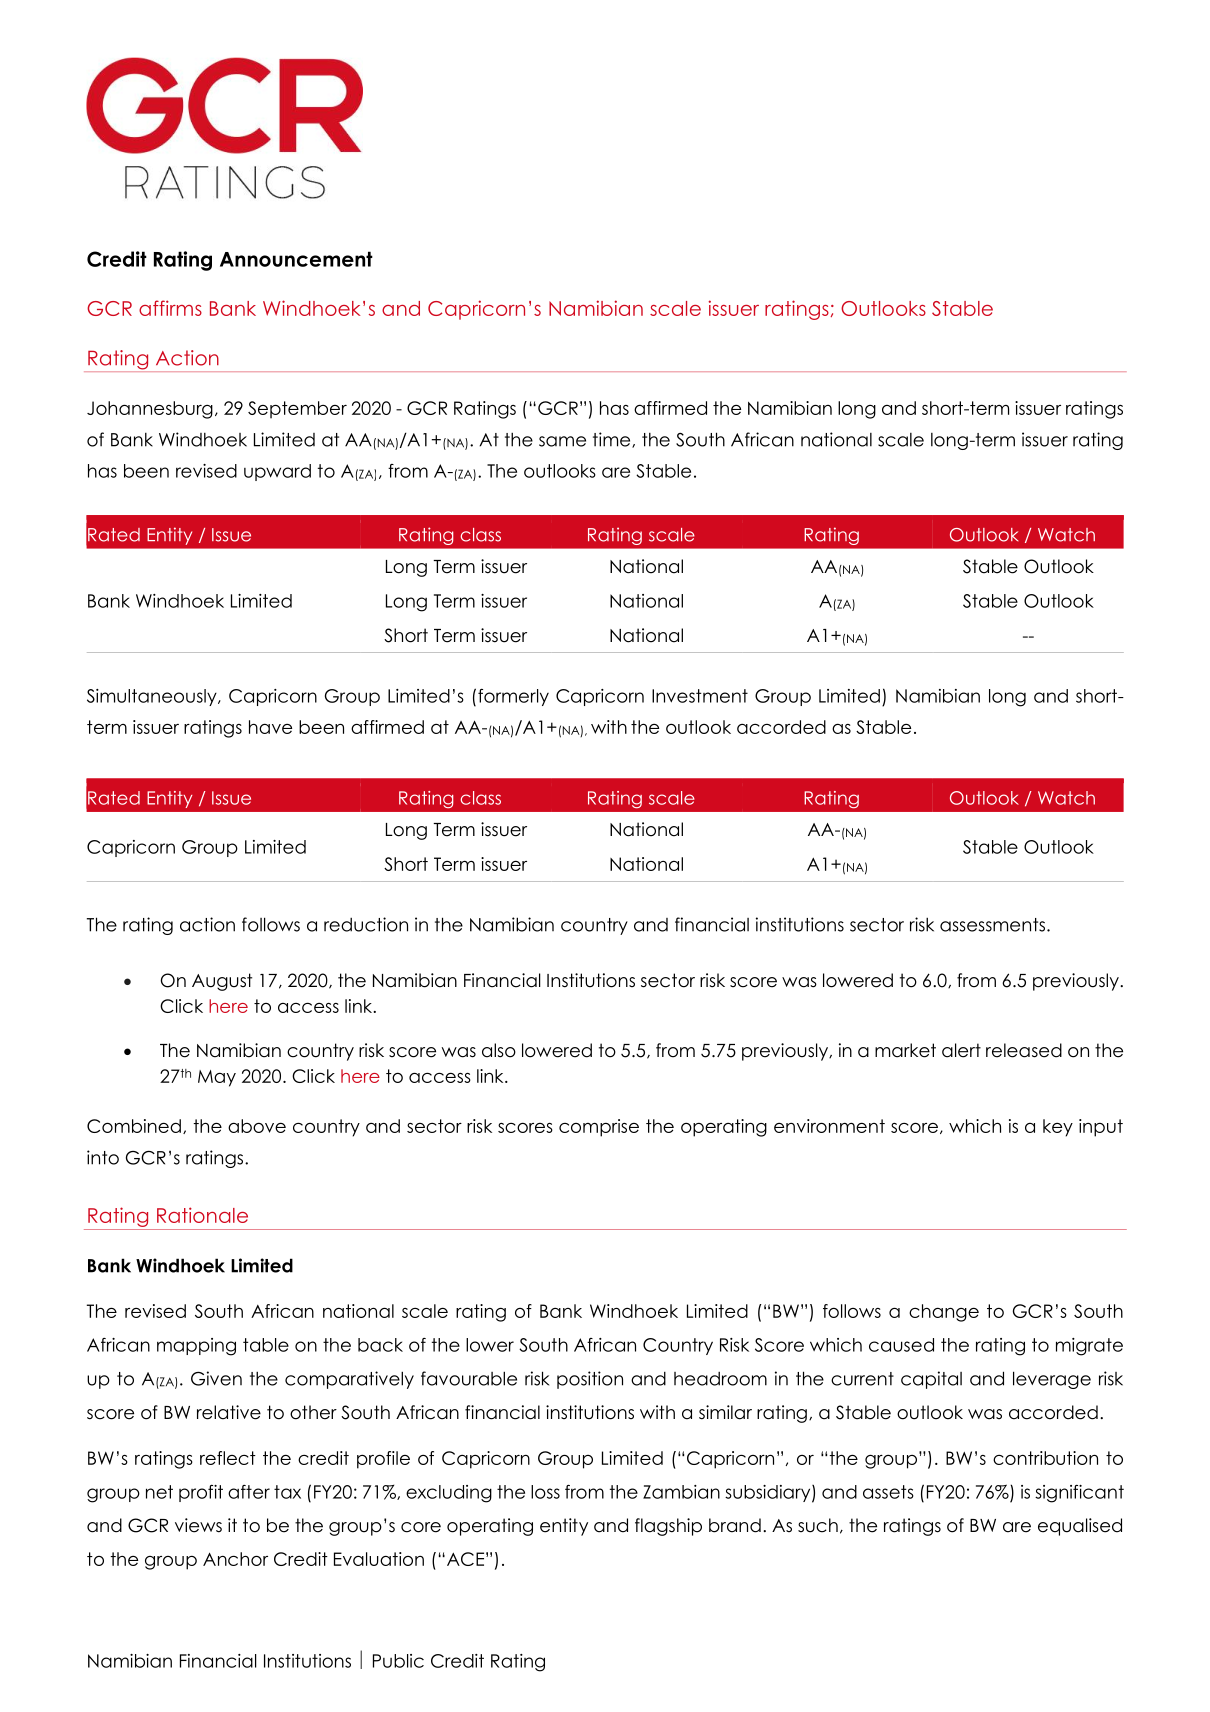 This document has width=1210, height=1712. What do you see at coordinates (513, 697) in the document?
I see `formerly` at bounding box center [513, 697].
